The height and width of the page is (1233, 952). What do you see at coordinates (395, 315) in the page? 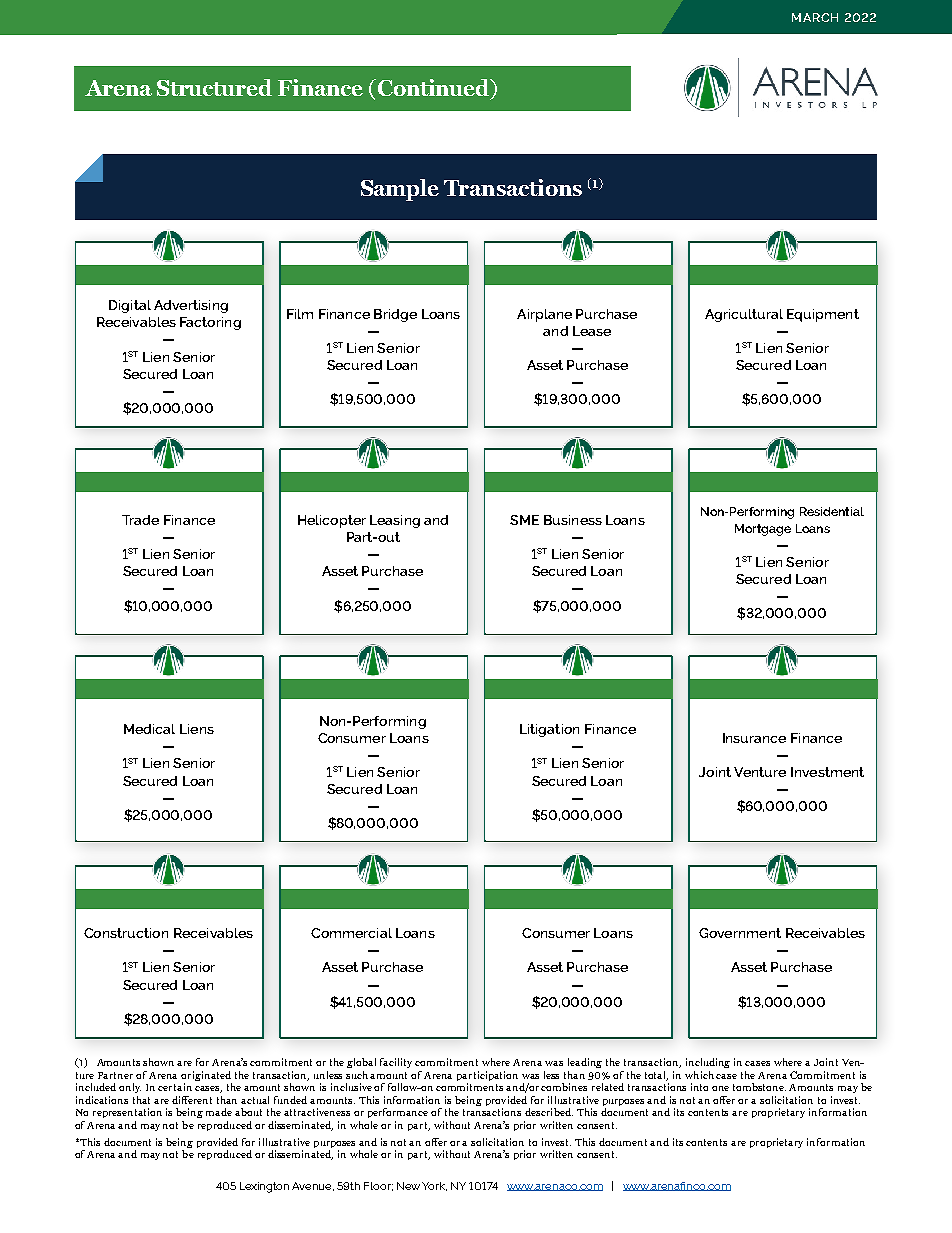
I see `Bridge` at bounding box center [395, 315].
